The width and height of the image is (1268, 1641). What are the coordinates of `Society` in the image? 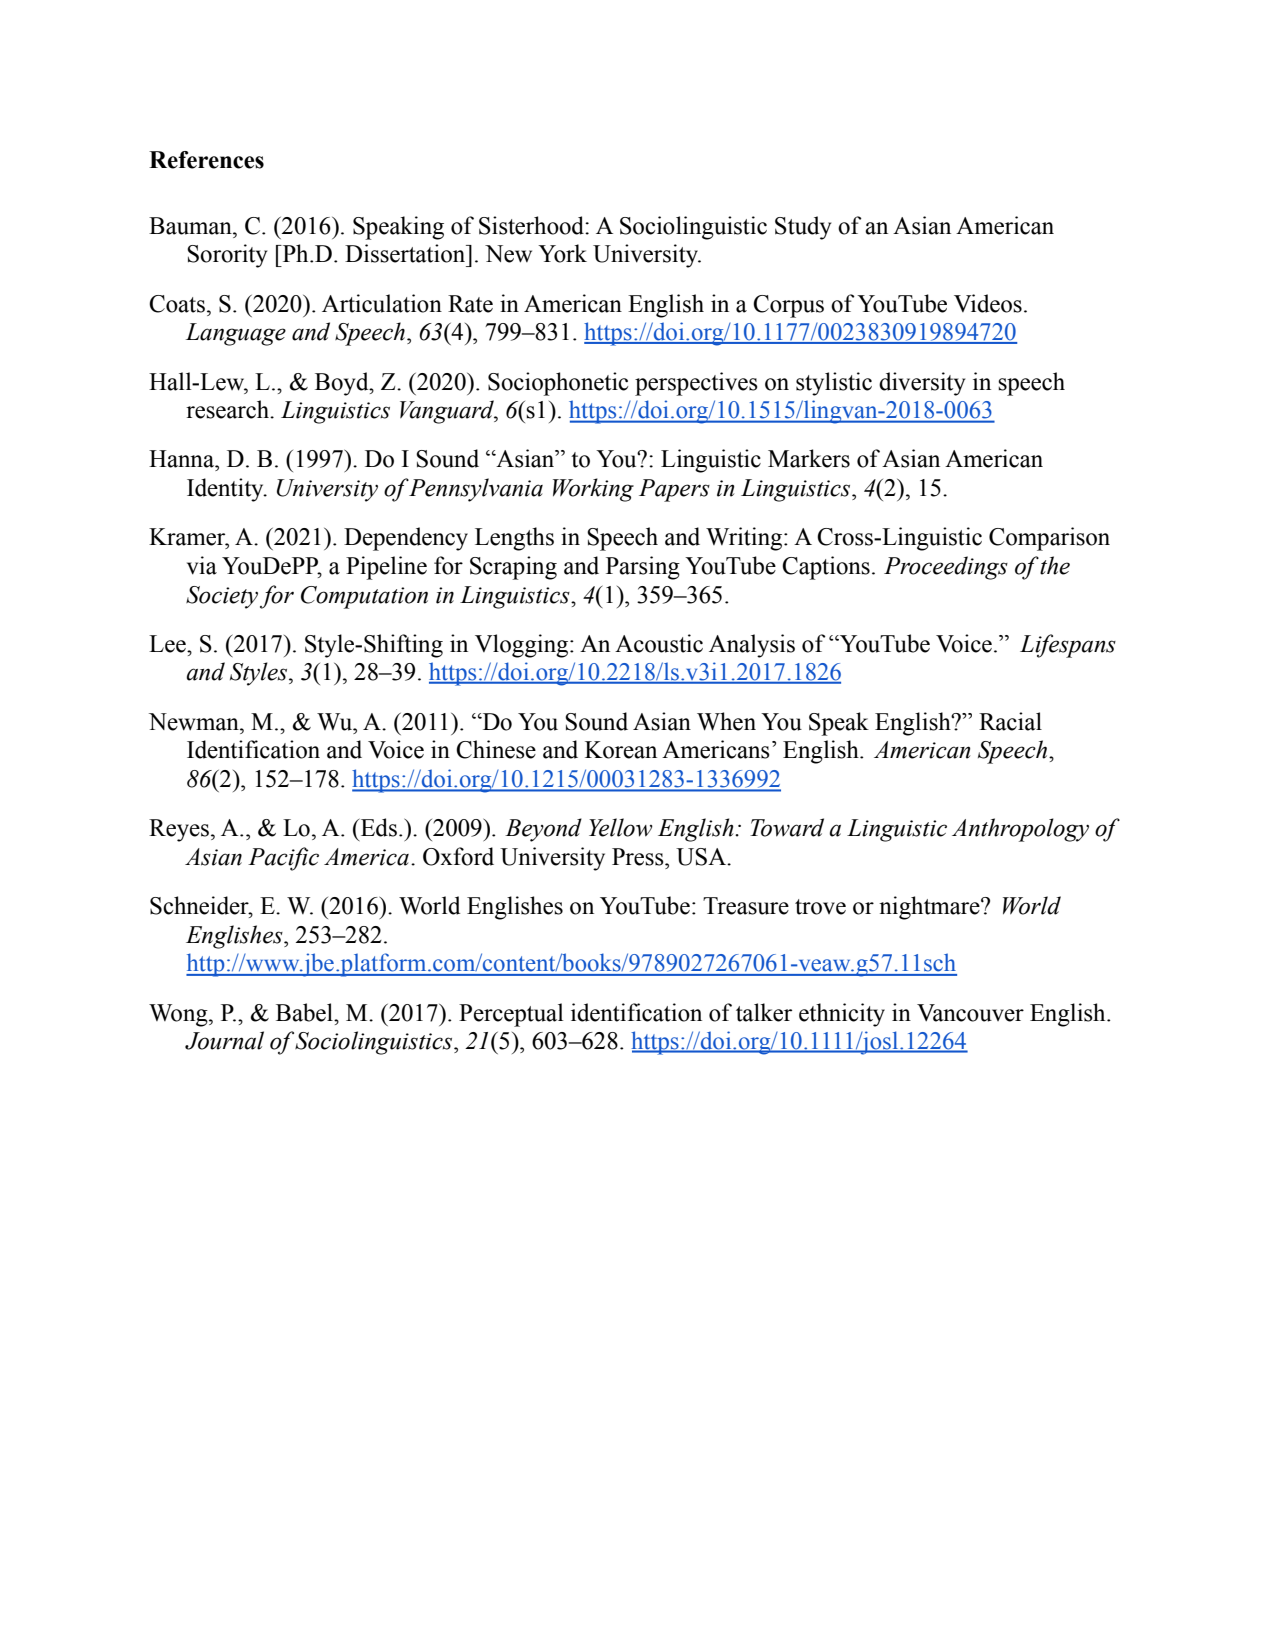 It's located at (222, 597).
